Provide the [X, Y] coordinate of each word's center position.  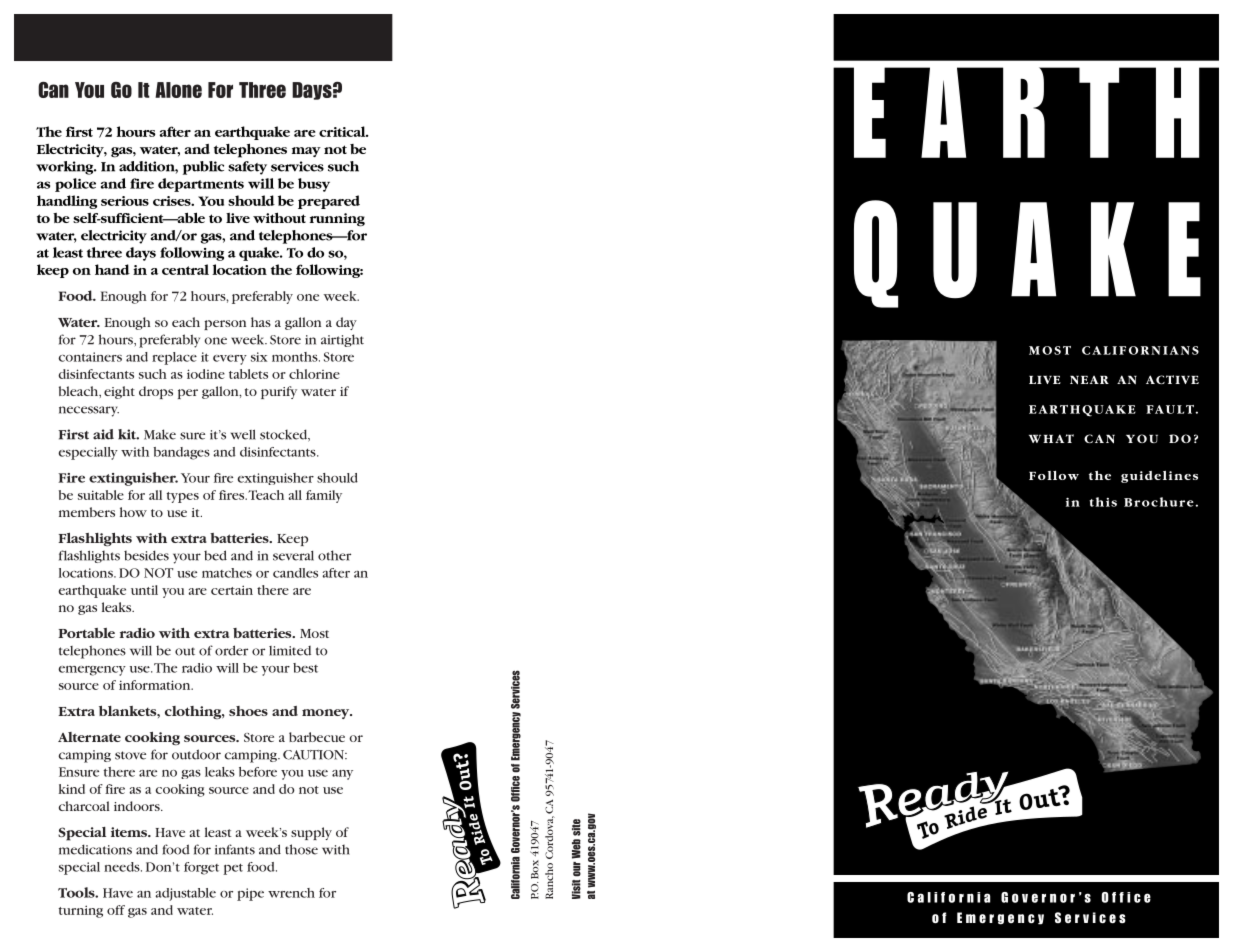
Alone [178, 90]
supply [311, 833]
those [301, 849]
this [1103, 502]
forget [201, 868]
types [183, 497]
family [324, 496]
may [306, 152]
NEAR [1089, 380]
